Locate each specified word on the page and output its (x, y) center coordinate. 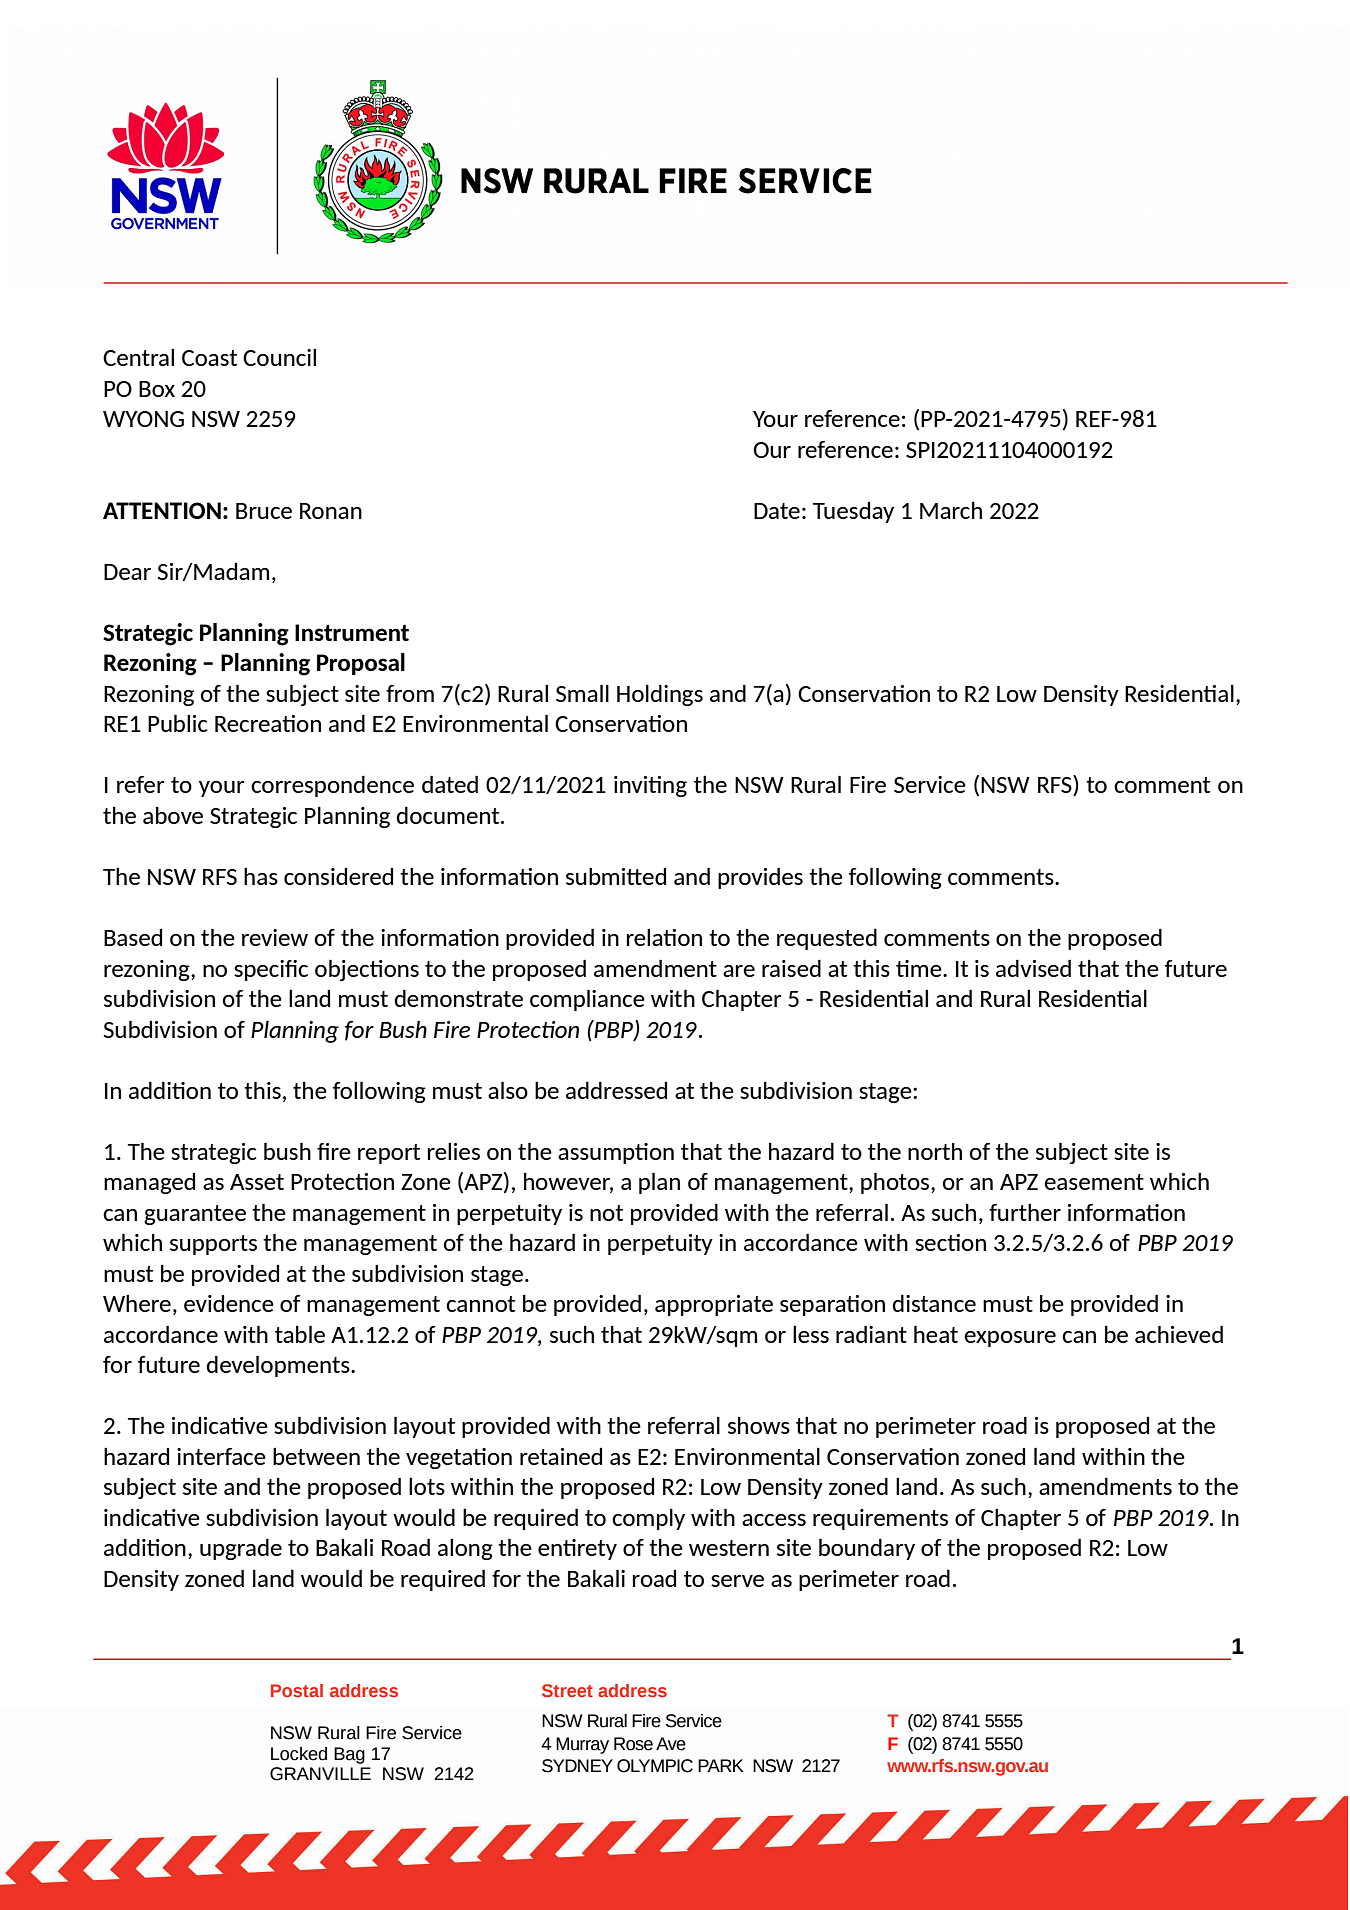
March (951, 510)
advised (1033, 968)
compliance (587, 1000)
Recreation (268, 723)
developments (279, 1366)
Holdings (660, 695)
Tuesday (853, 512)
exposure (1010, 1339)
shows (759, 1425)
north (935, 1151)
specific (271, 970)
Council (279, 357)
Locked (299, 1754)
